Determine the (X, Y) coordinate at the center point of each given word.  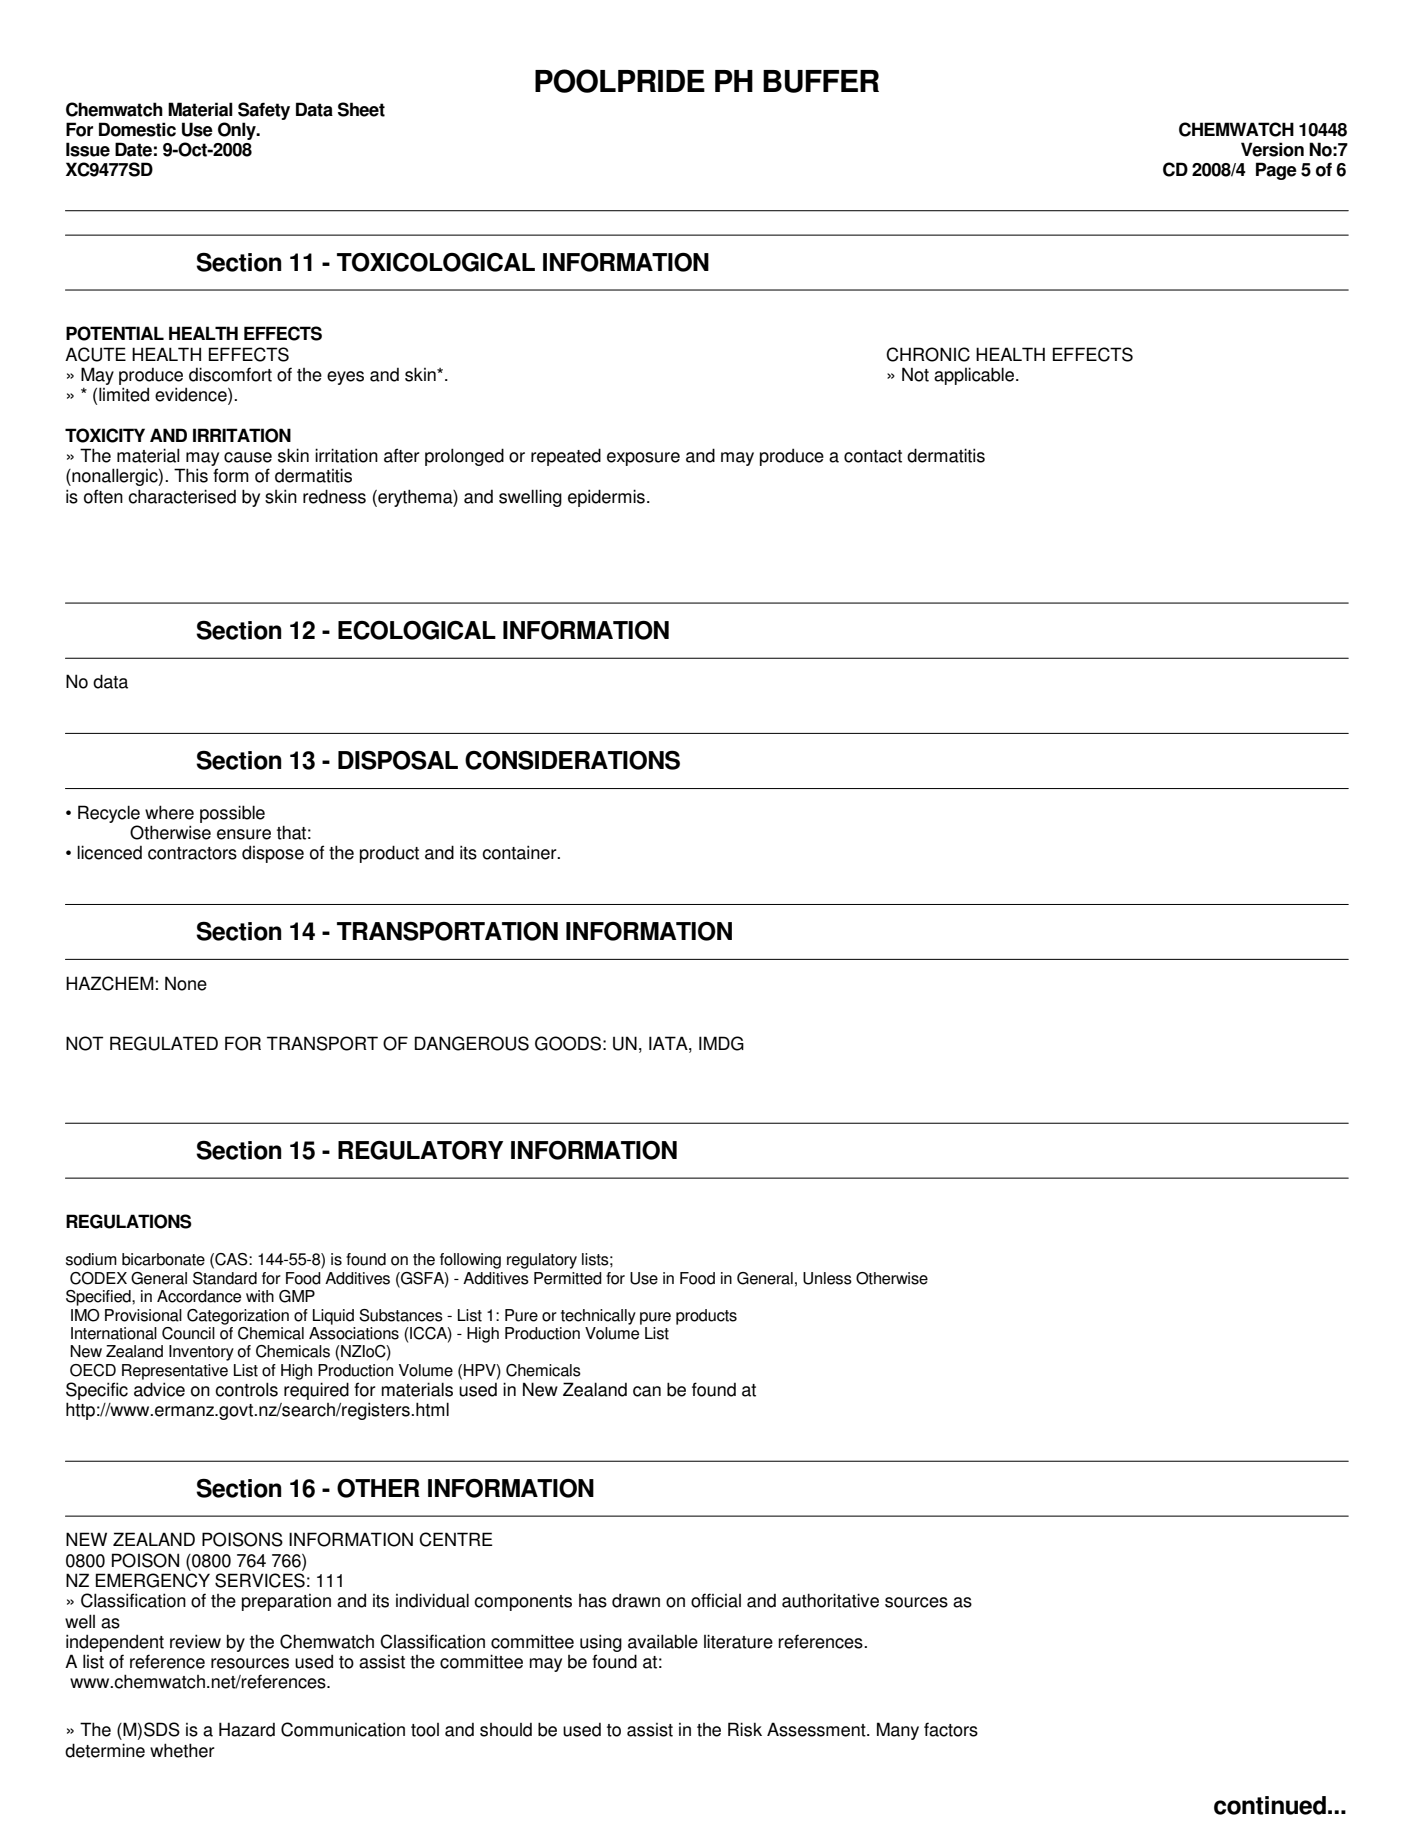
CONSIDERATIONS (572, 760)
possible (232, 814)
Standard (225, 1278)
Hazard (247, 1729)
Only (238, 131)
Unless (827, 1278)
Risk (745, 1729)
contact (873, 456)
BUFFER (821, 81)
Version (1272, 149)
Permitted (568, 1278)
